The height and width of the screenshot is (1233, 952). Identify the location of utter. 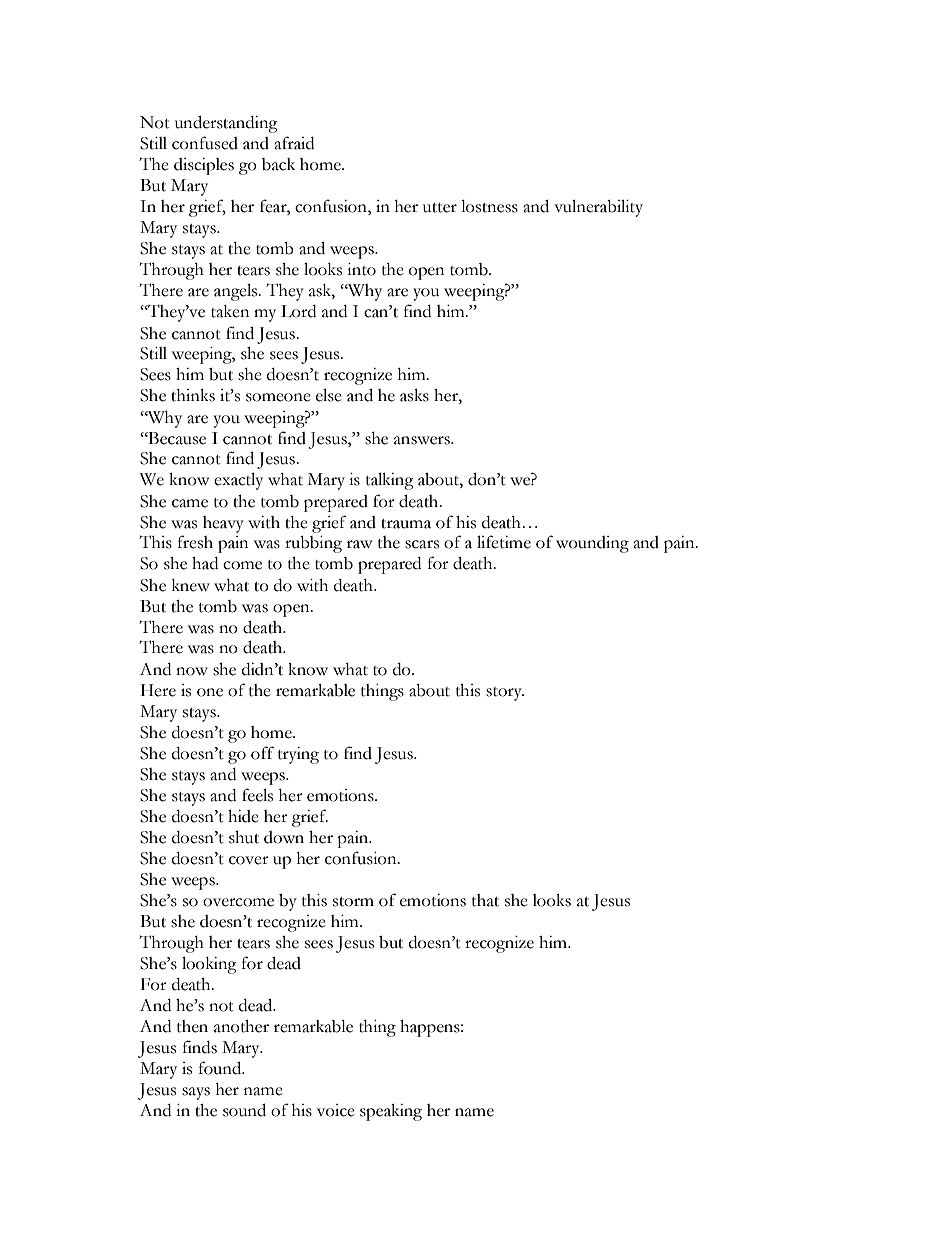
(440, 208).
